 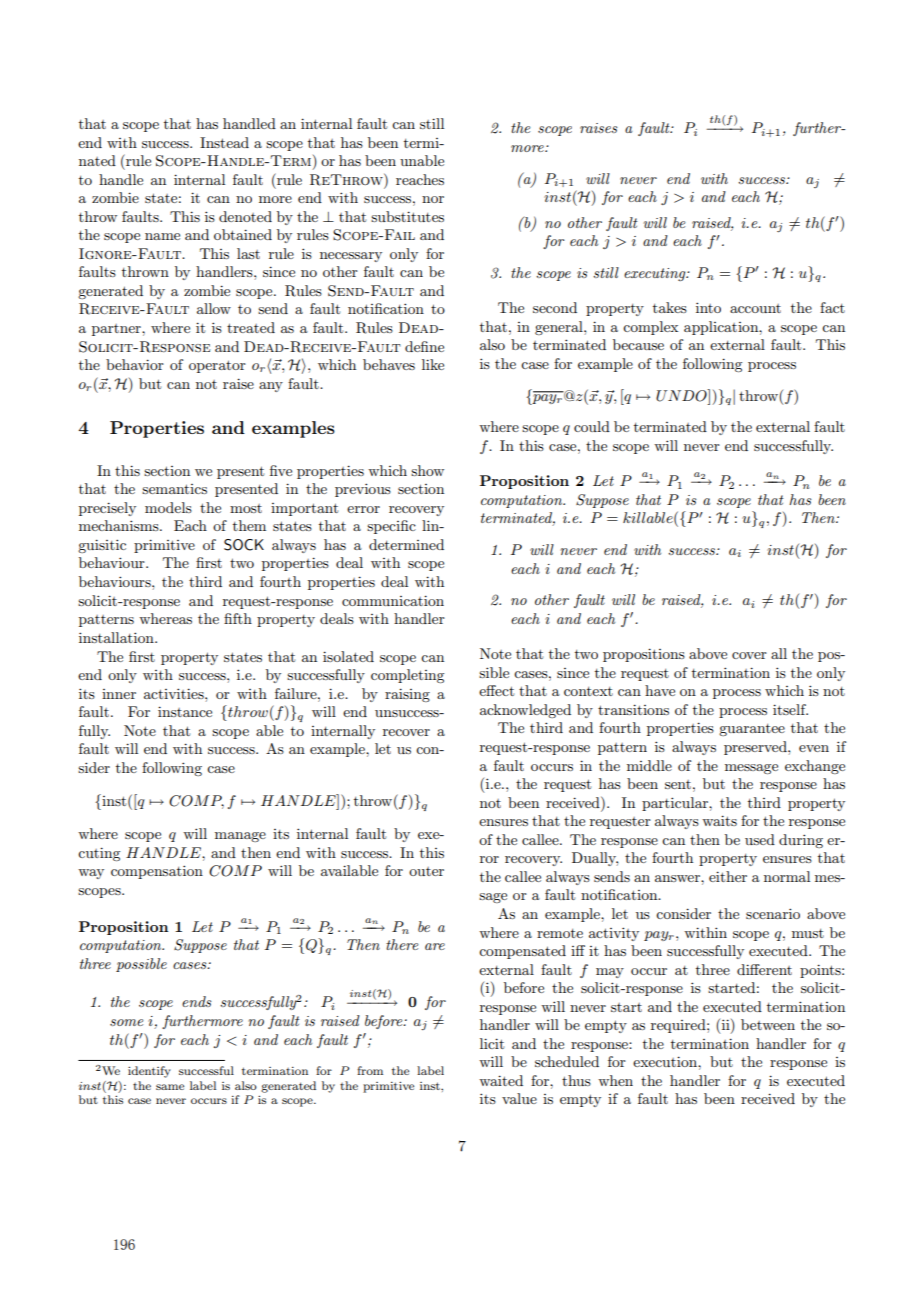 I want to click on account, so click(x=755, y=308).
